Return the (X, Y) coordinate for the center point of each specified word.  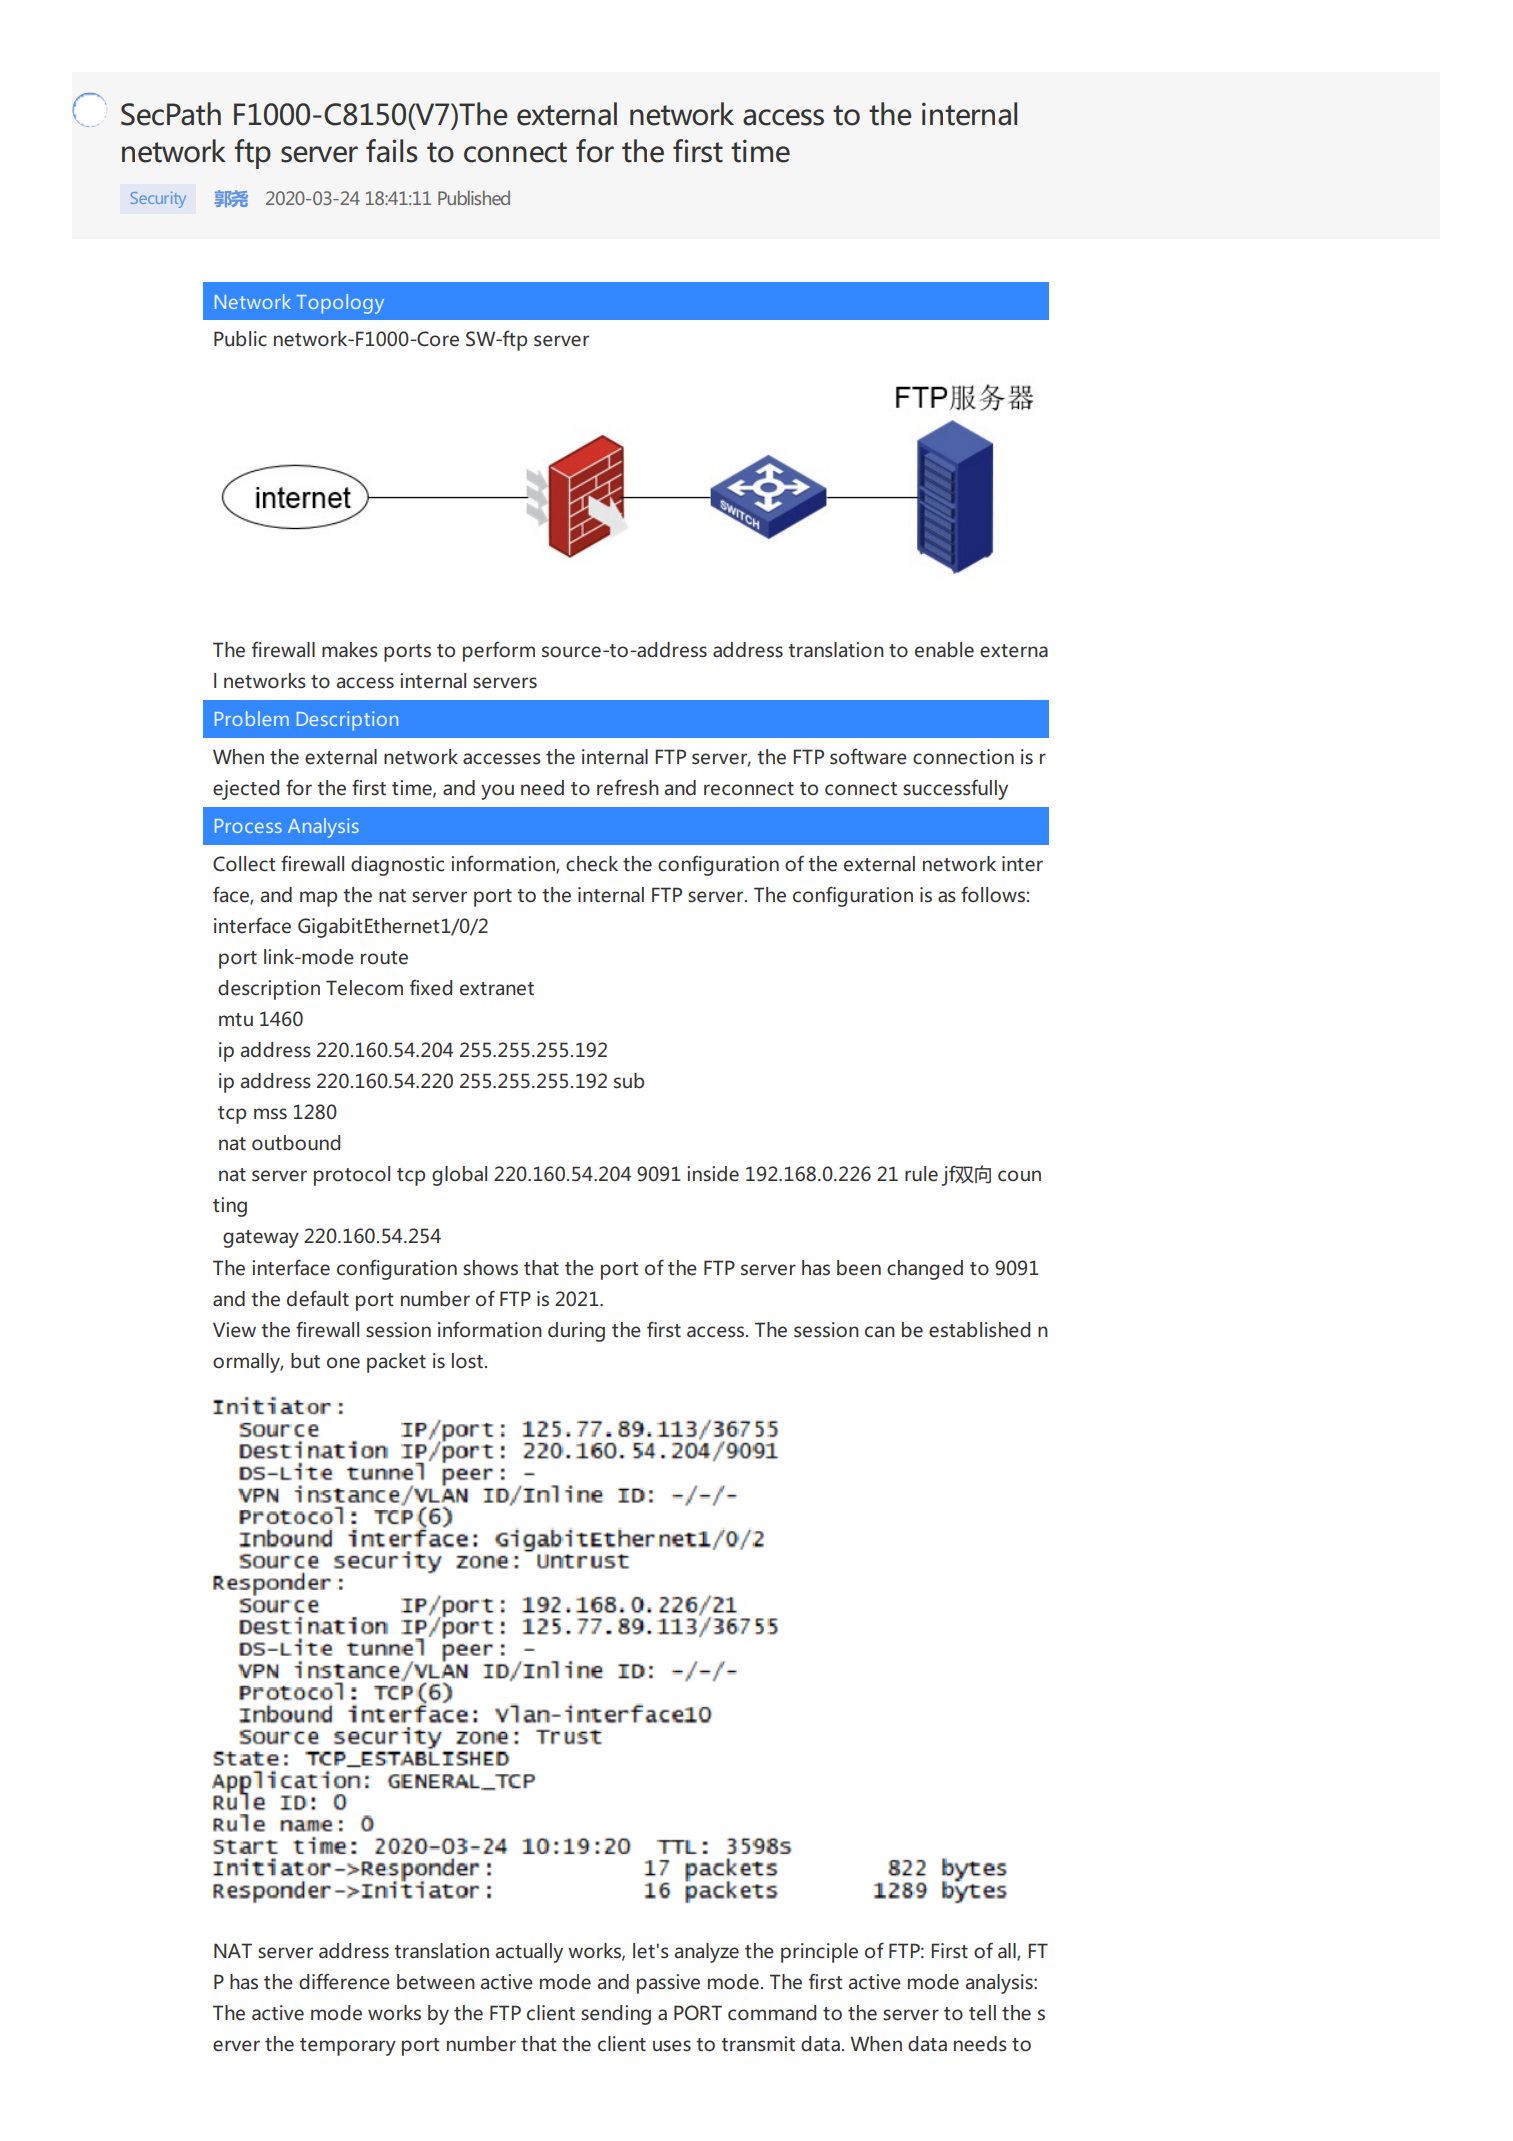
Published (474, 198)
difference (344, 1981)
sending (616, 2015)
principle (819, 1953)
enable (944, 650)
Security (158, 200)
